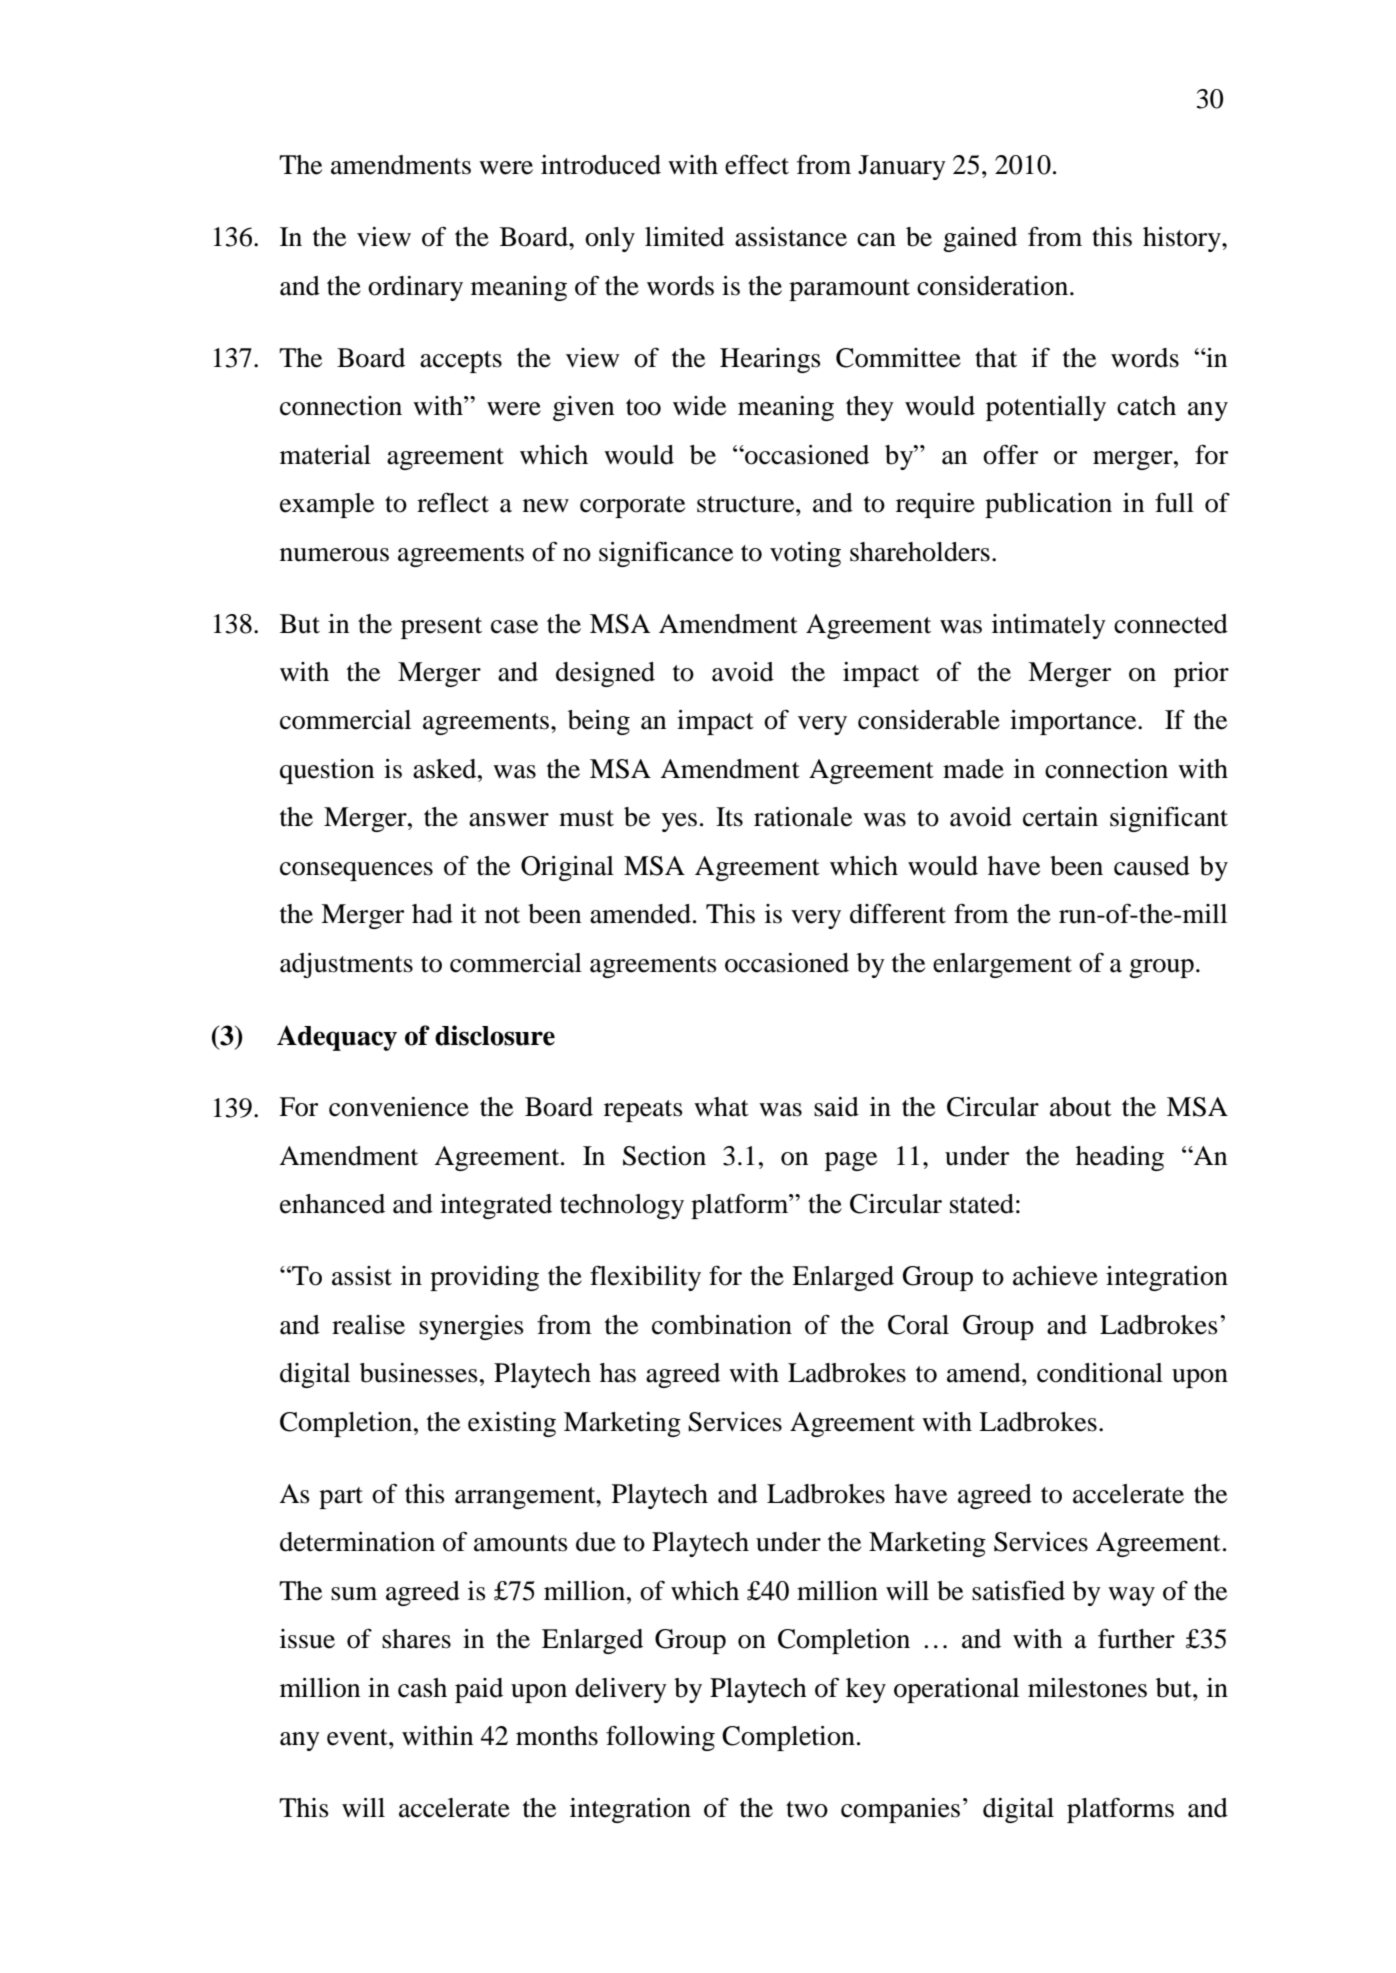  Describe the element at coordinates (346, 965) in the screenshot. I see `adjustments` at that location.
